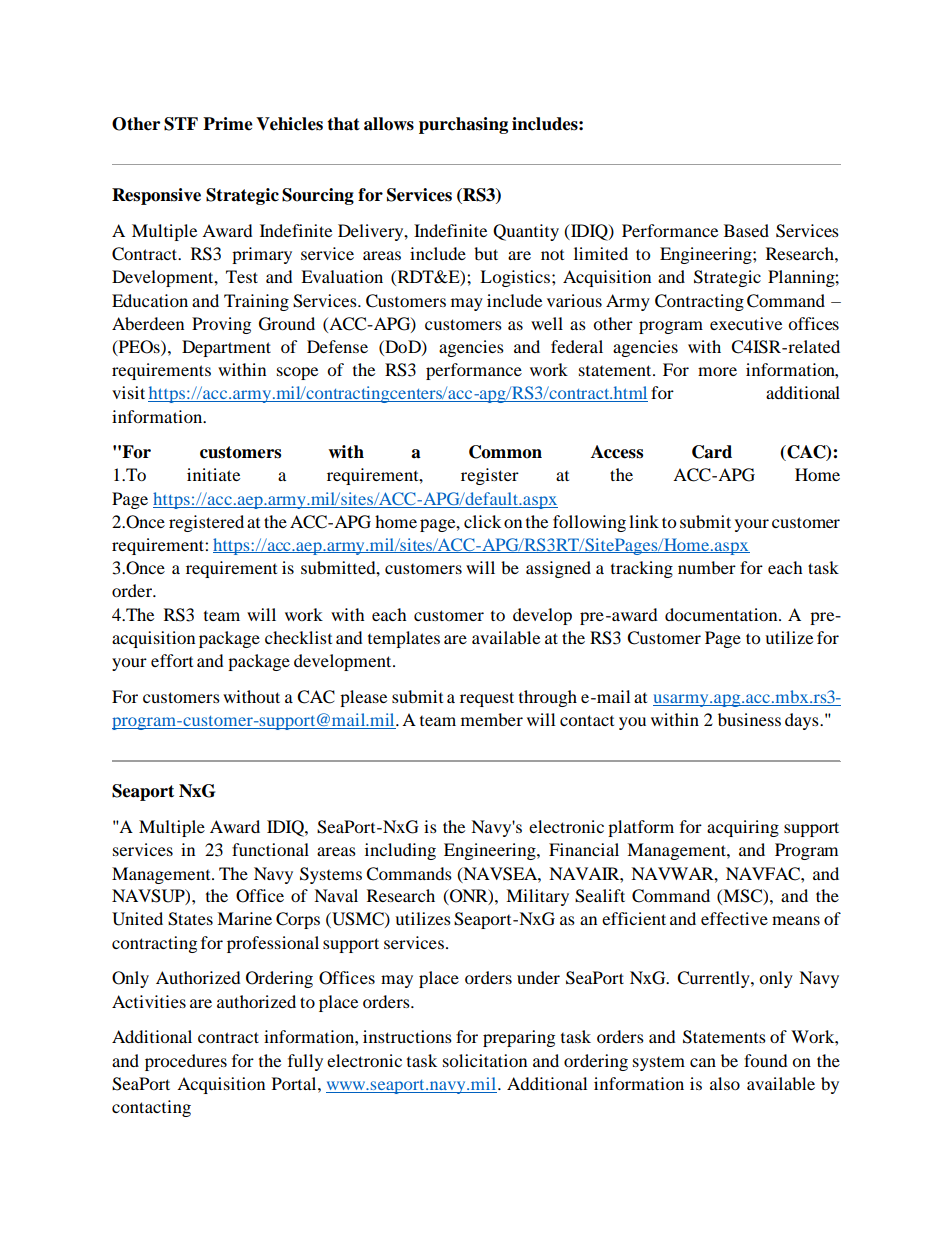 This screenshot has height=1233, width=952. What do you see at coordinates (746, 230) in the screenshot?
I see `Based` at bounding box center [746, 230].
